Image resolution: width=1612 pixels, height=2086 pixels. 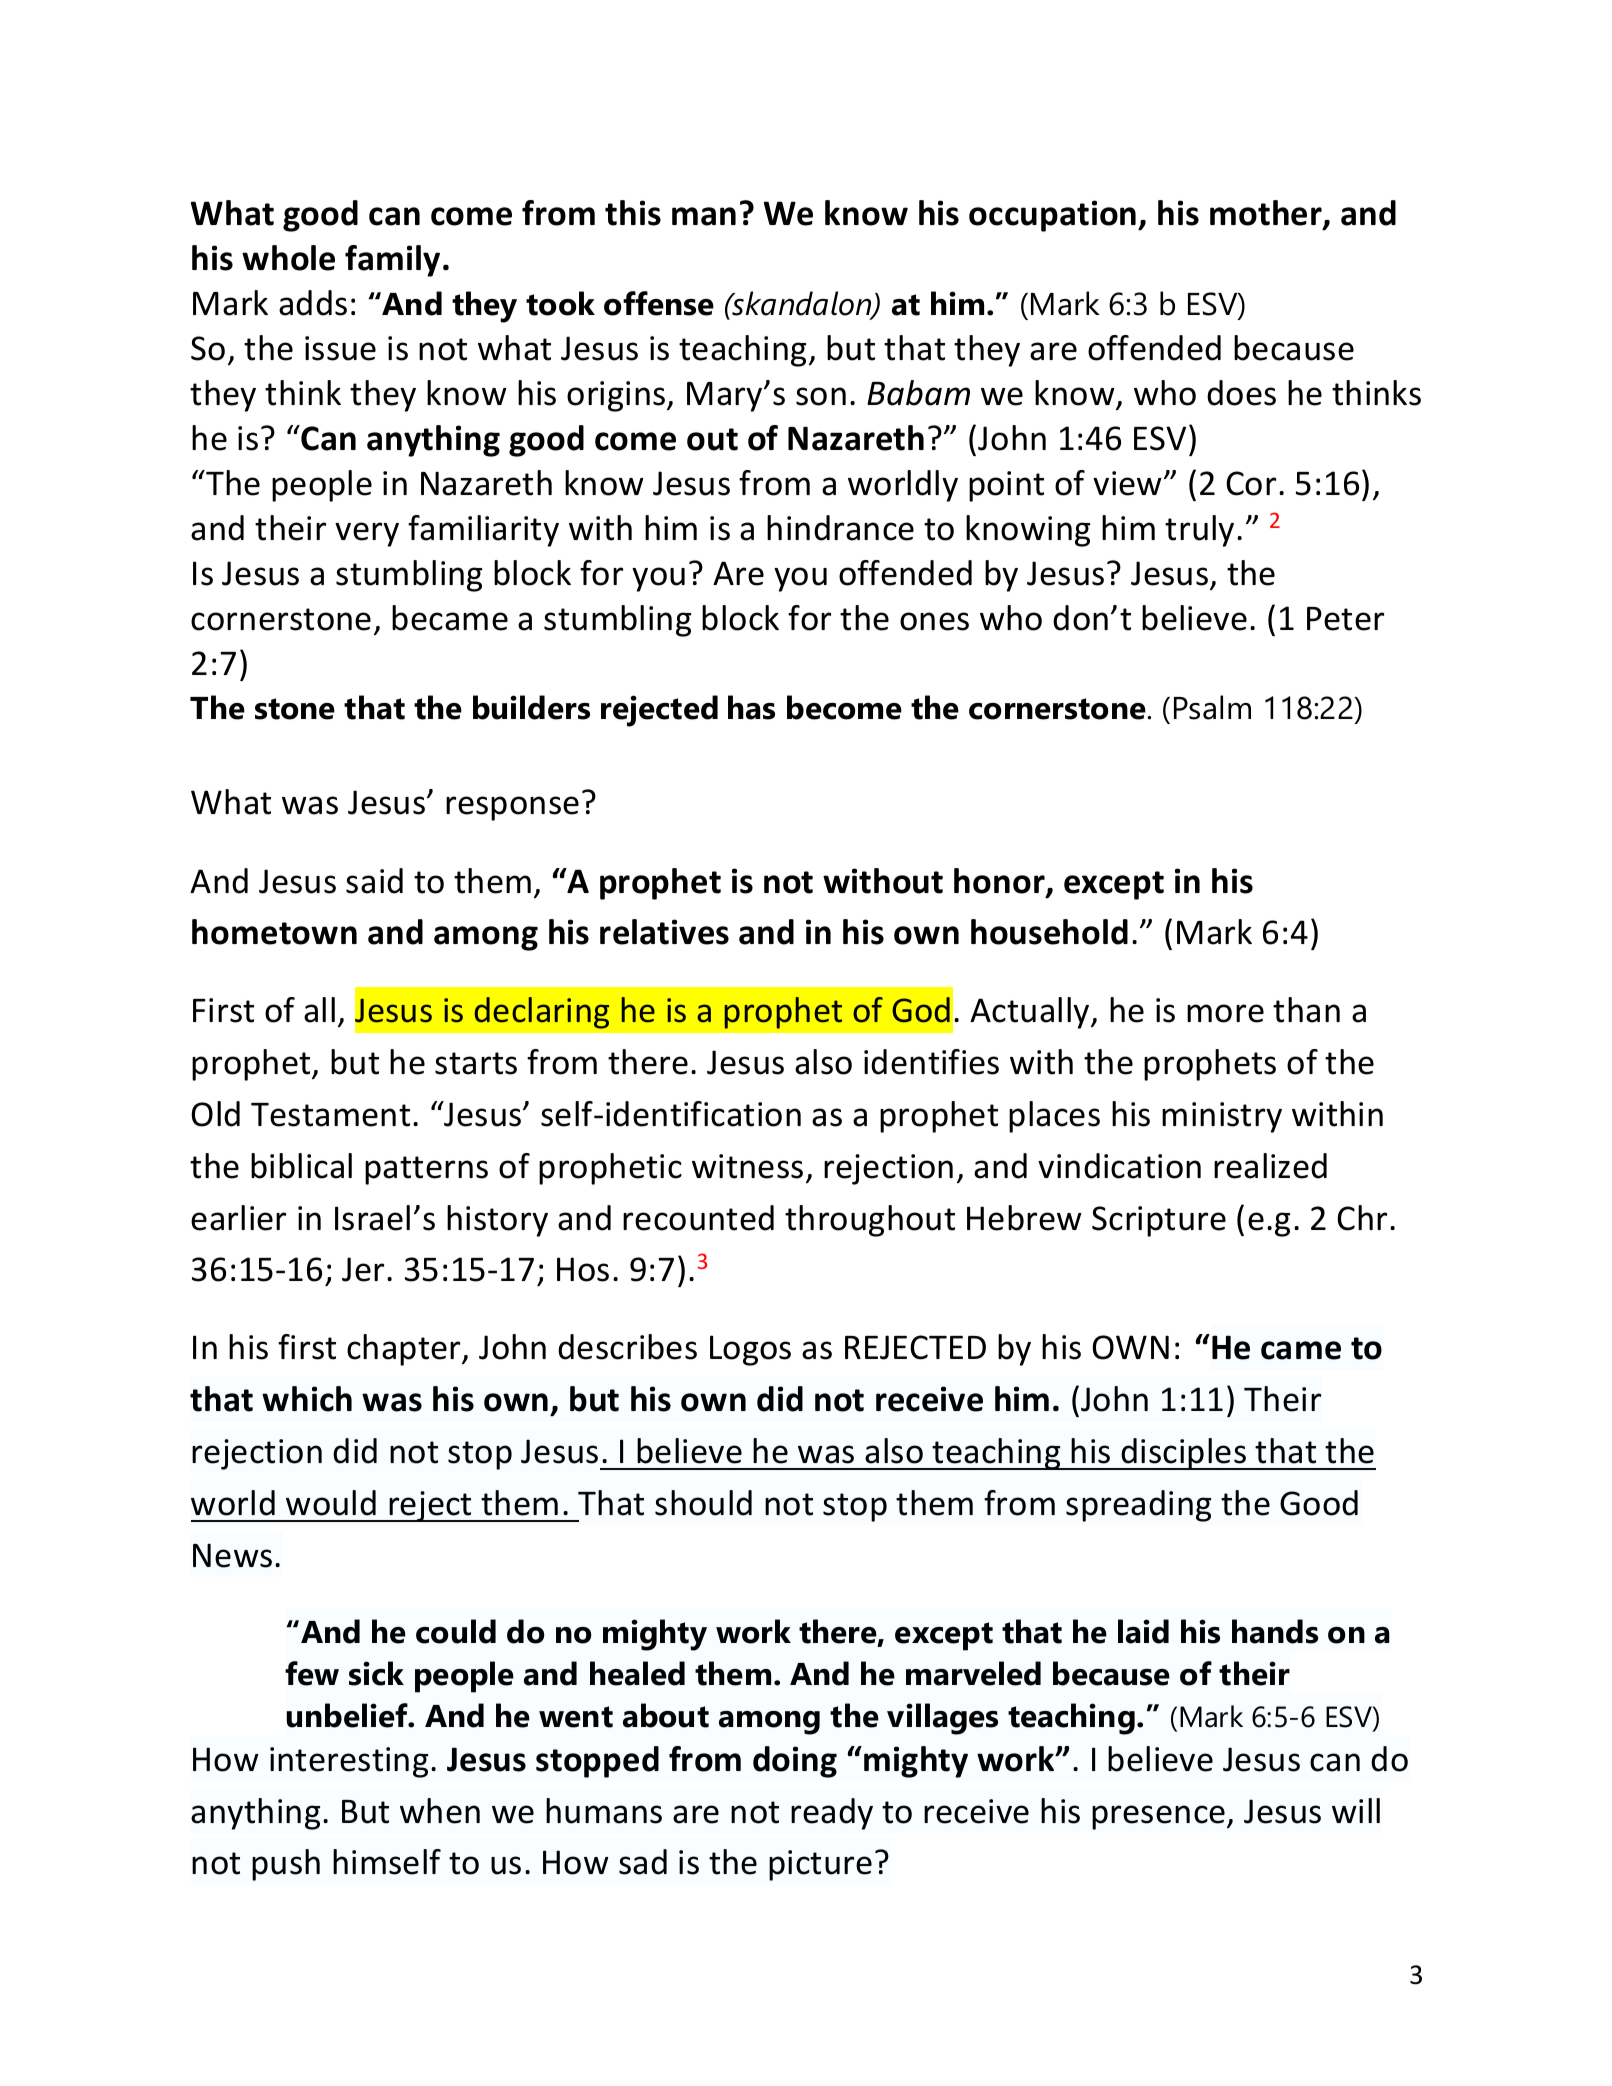 What do you see at coordinates (832, 1814) in the image?
I see `ready` at bounding box center [832, 1814].
